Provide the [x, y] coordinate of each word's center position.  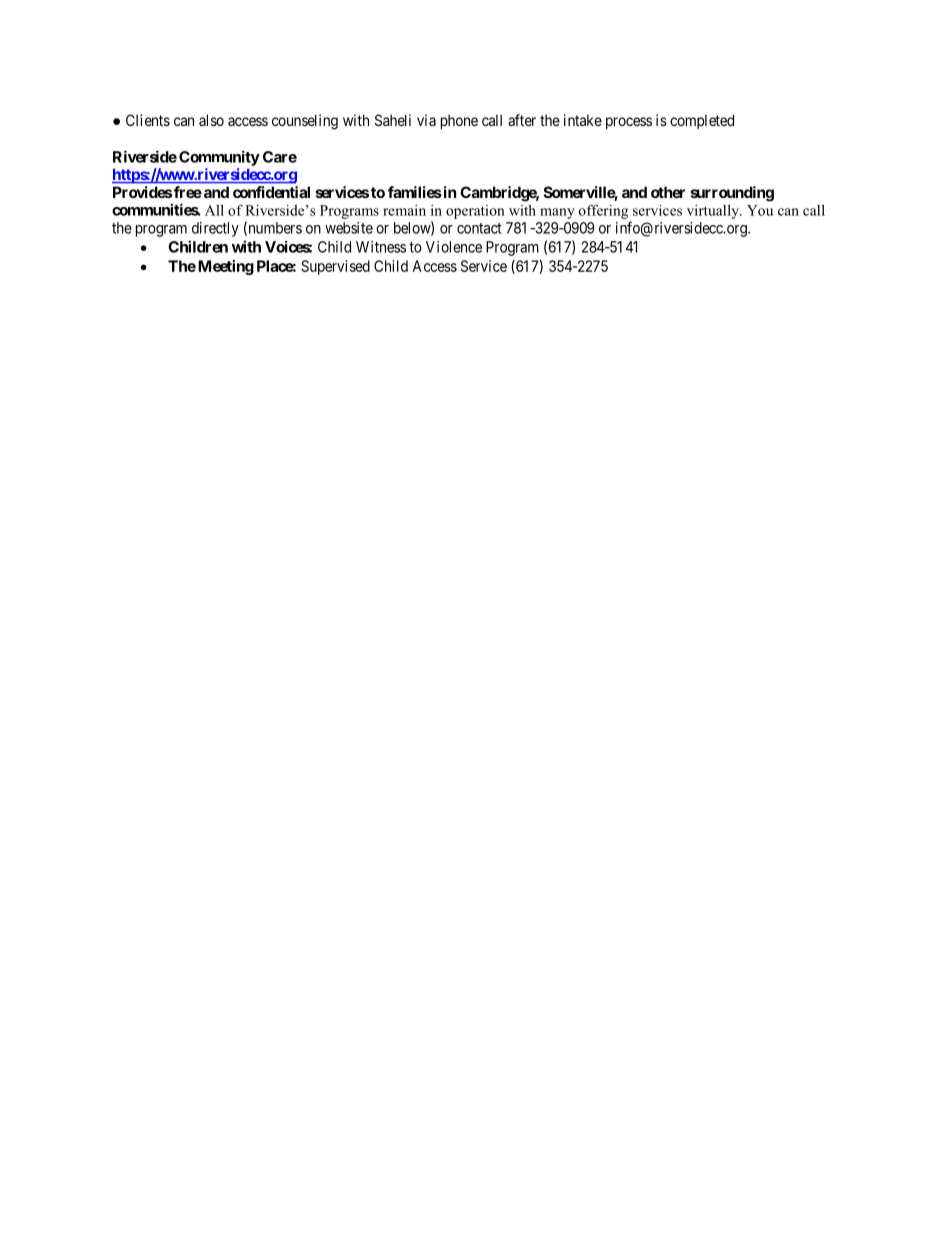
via [426, 120]
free [188, 192]
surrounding [732, 194]
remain [404, 210]
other [668, 192]
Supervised [335, 267]
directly [215, 229]
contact [479, 228]
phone [459, 121]
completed [702, 121]
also [211, 120]
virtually [714, 212]
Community [219, 158]
